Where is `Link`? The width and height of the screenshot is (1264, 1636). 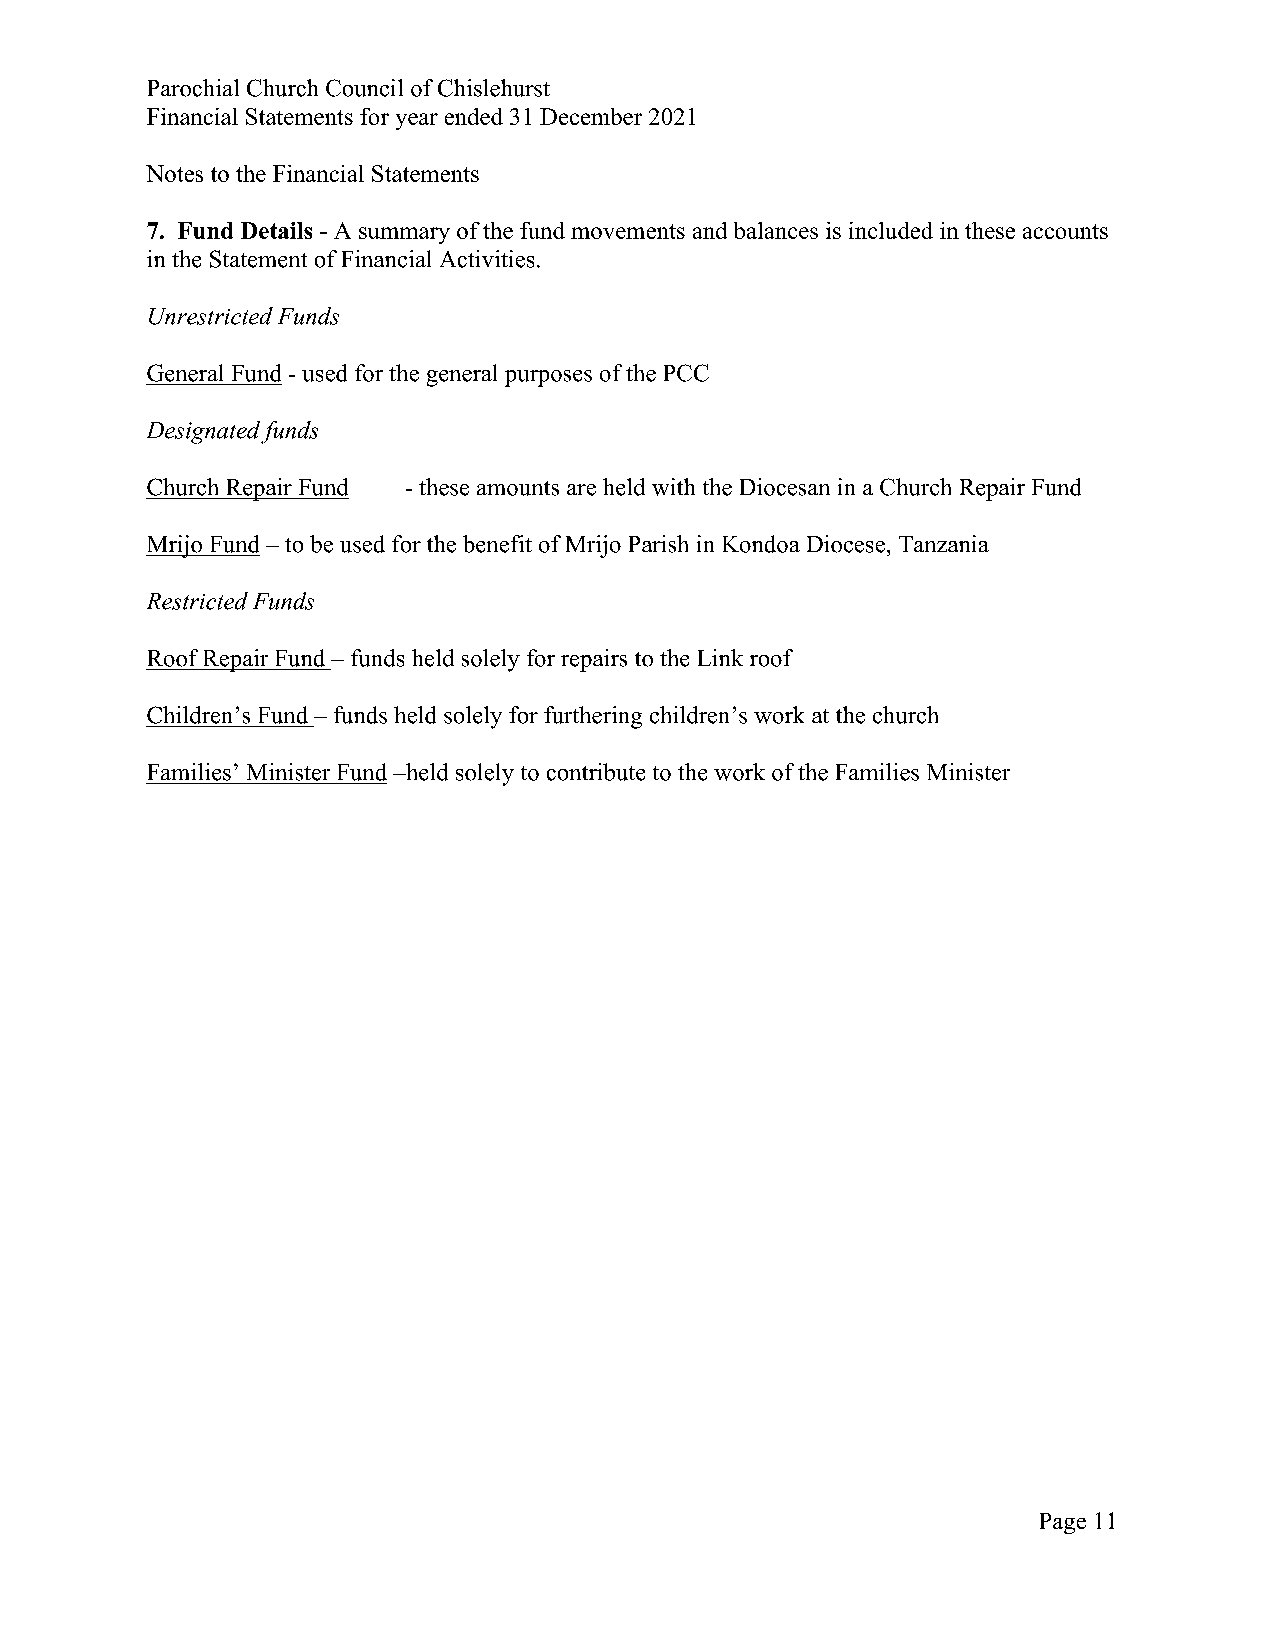 Link is located at coordinates (720, 657).
